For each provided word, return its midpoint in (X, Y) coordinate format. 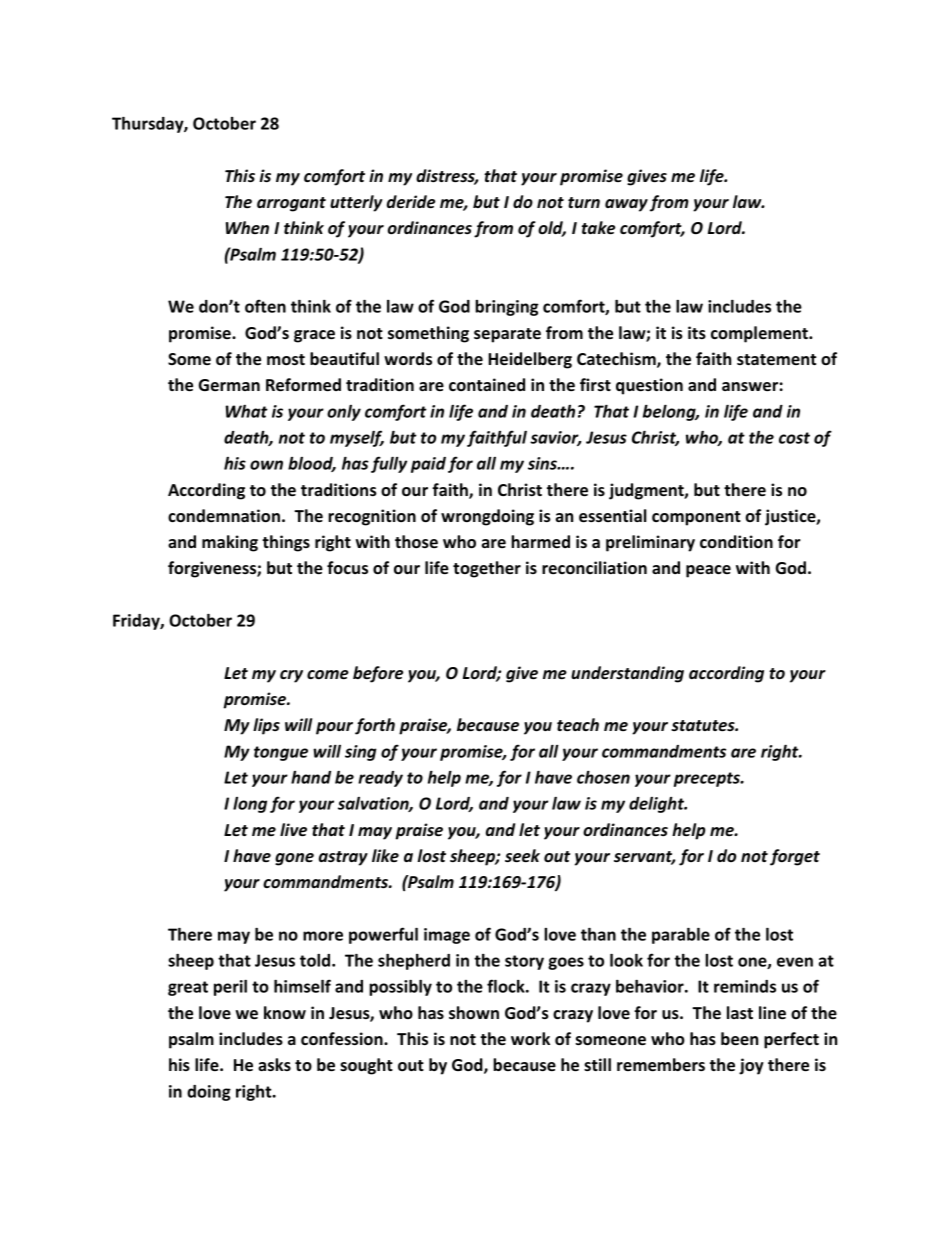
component (696, 518)
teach (578, 724)
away (626, 205)
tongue (281, 753)
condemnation (224, 515)
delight (658, 805)
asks (274, 1064)
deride (411, 201)
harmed (540, 541)
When (247, 227)
